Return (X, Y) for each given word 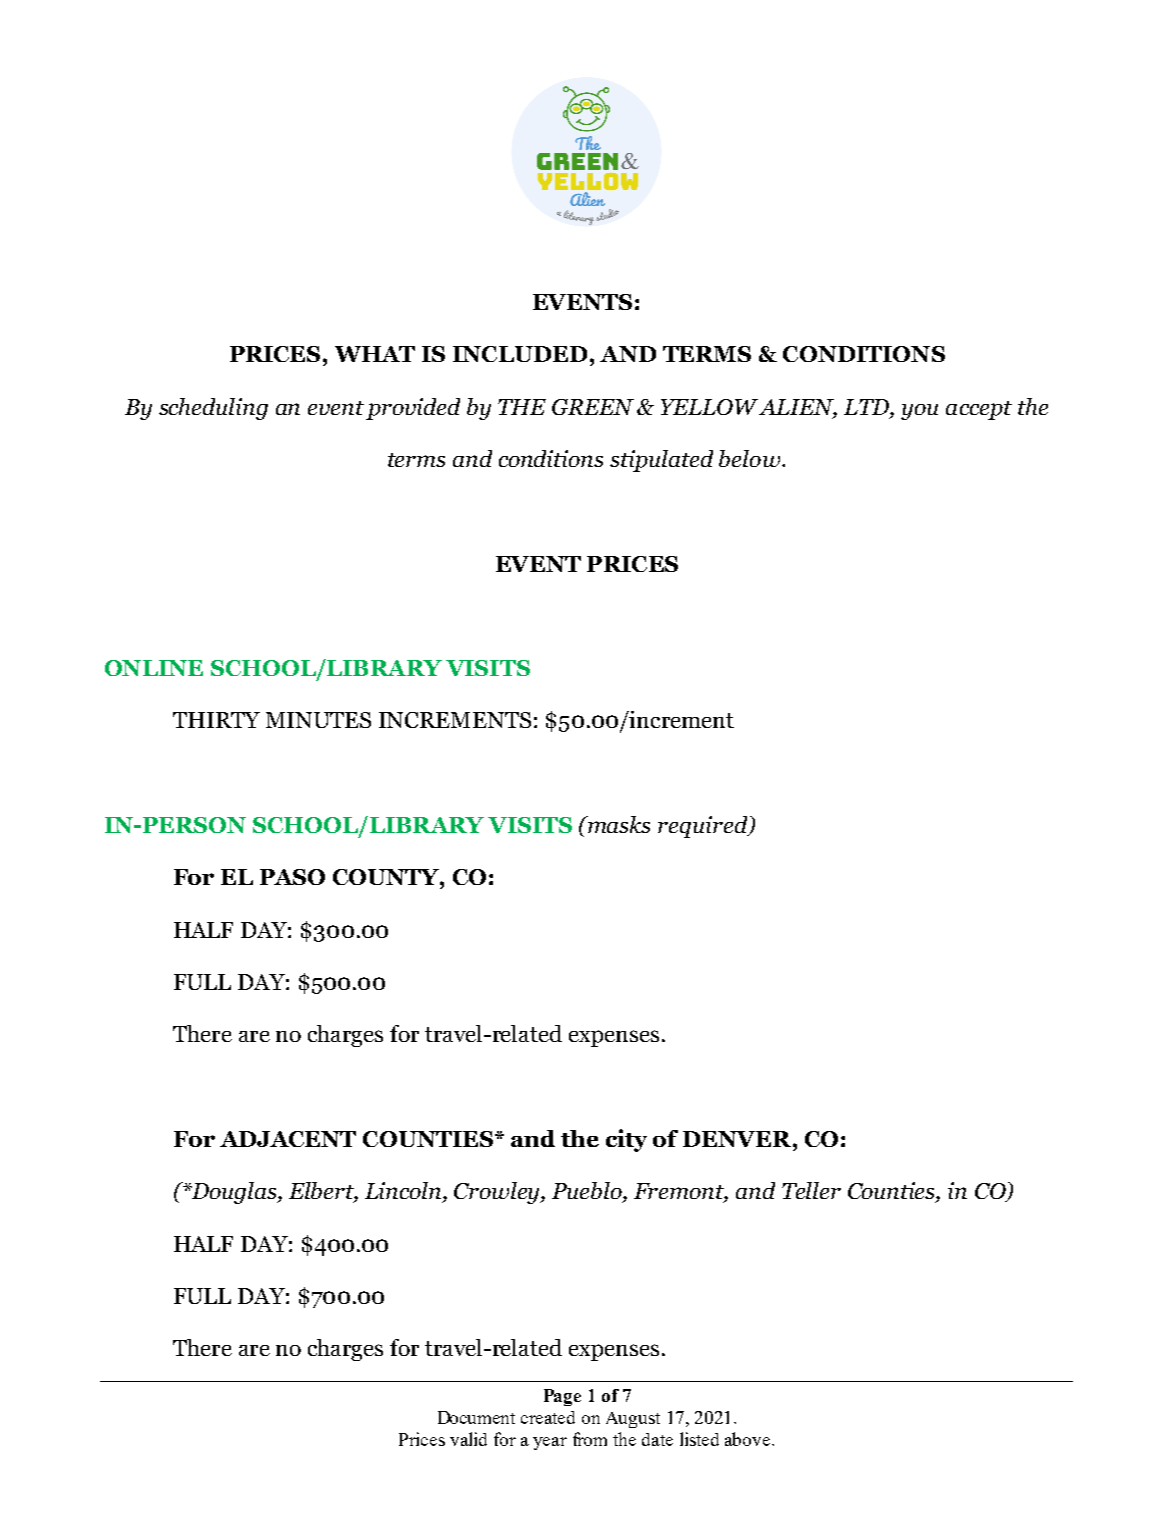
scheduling (213, 409)
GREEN (593, 407)
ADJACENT (288, 1139)
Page (562, 1397)
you (919, 412)
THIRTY (216, 720)
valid (468, 1439)
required (704, 827)
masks (617, 824)
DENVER (738, 1139)
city (626, 1140)
